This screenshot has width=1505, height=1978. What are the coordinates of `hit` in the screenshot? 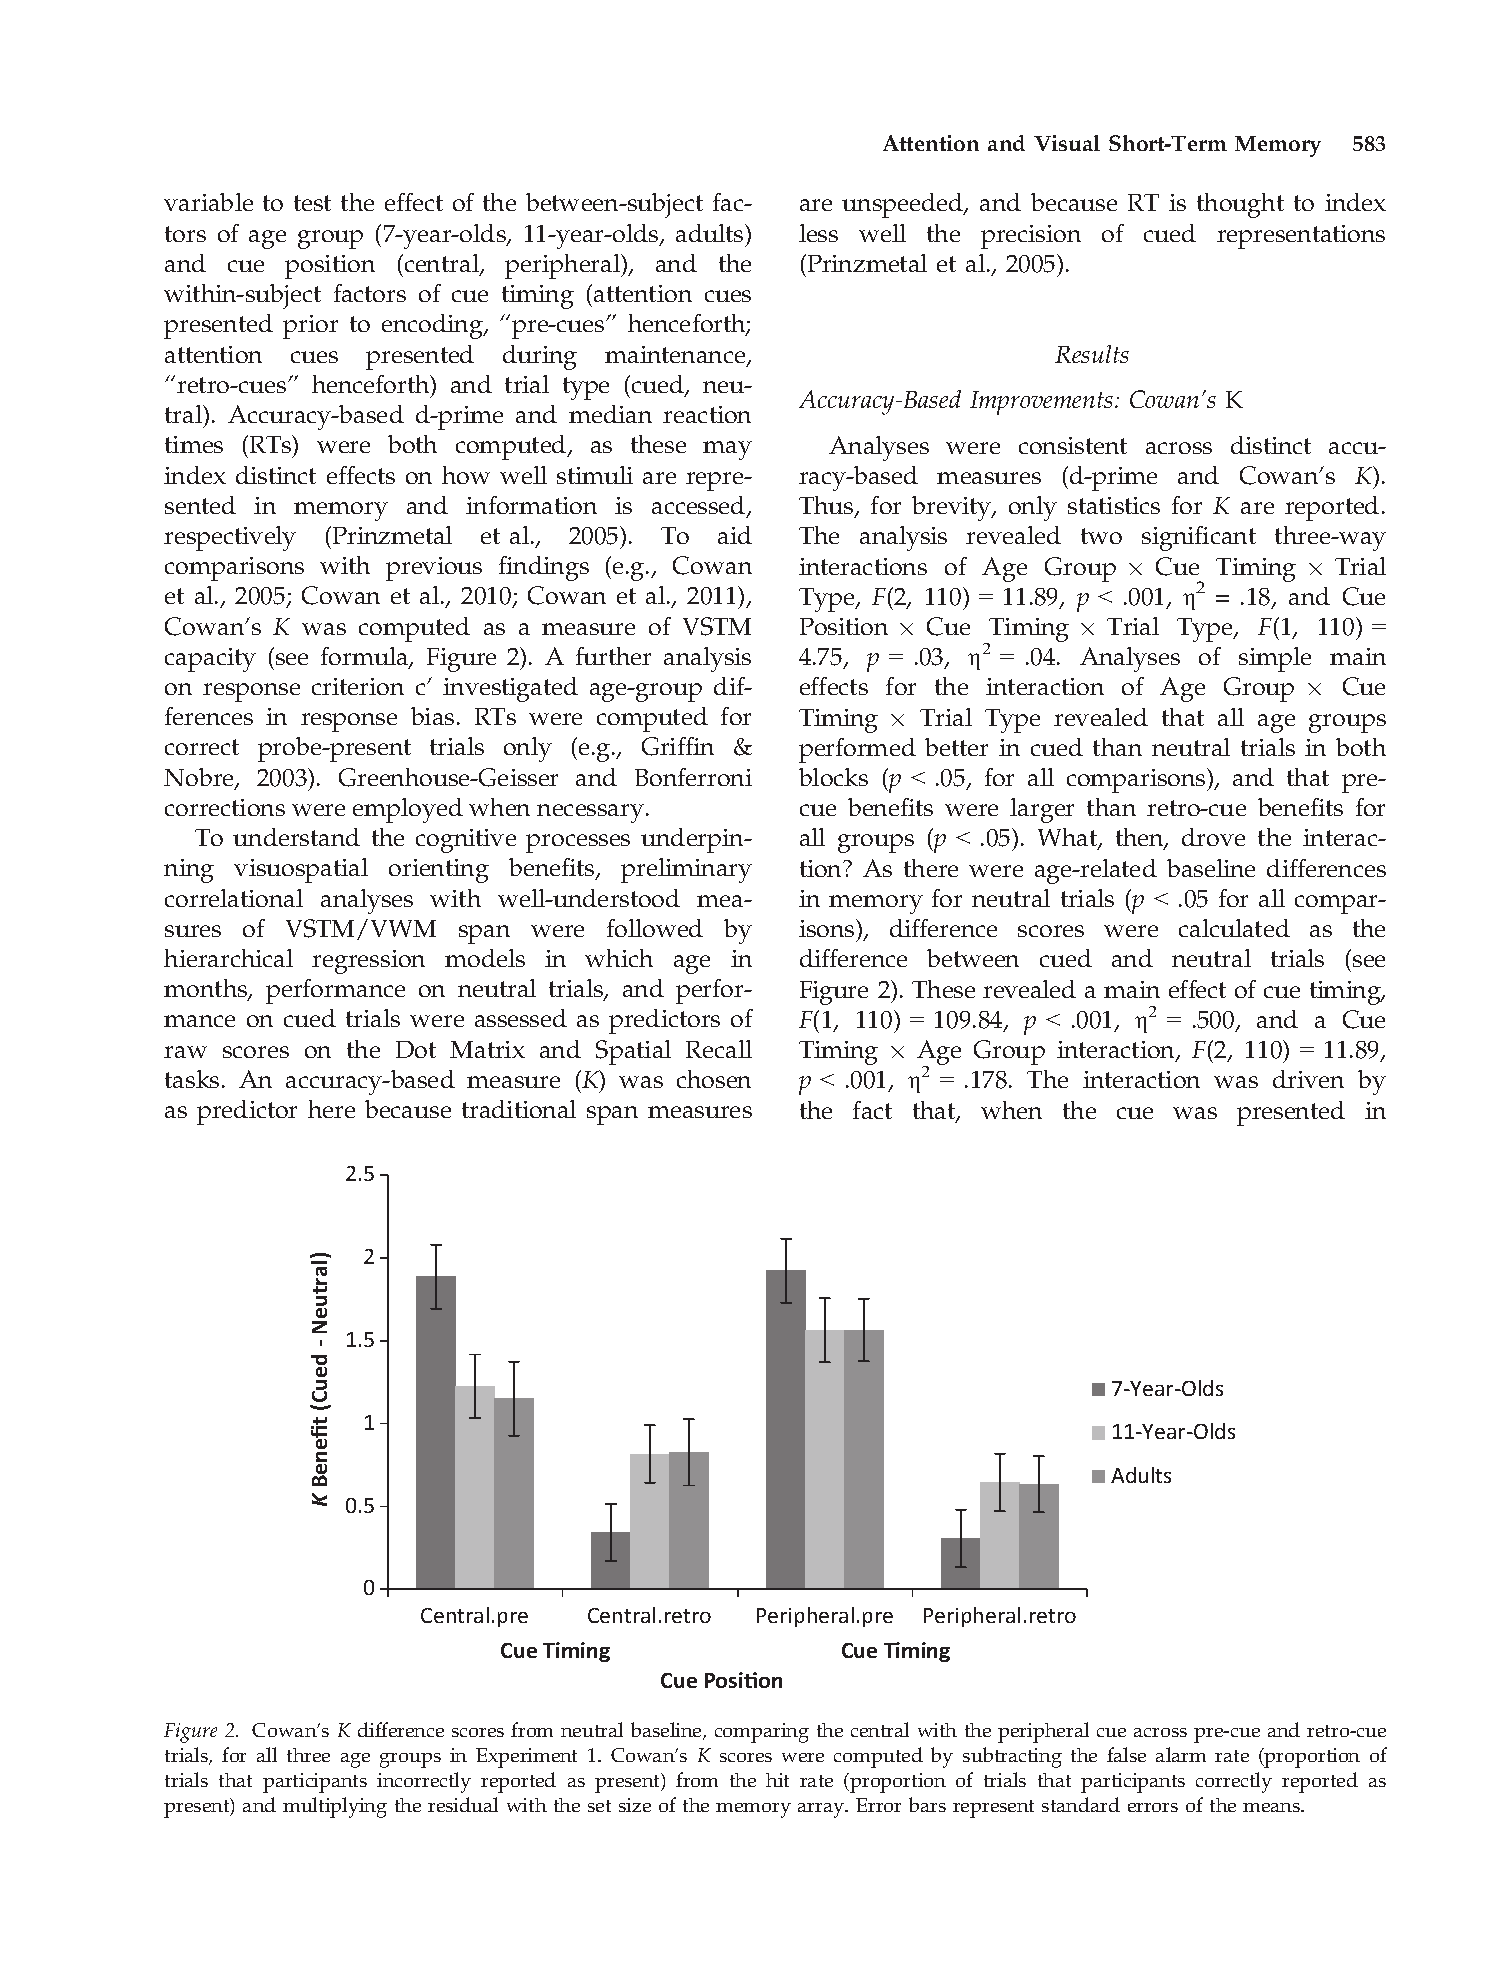 It's located at (777, 1780).
